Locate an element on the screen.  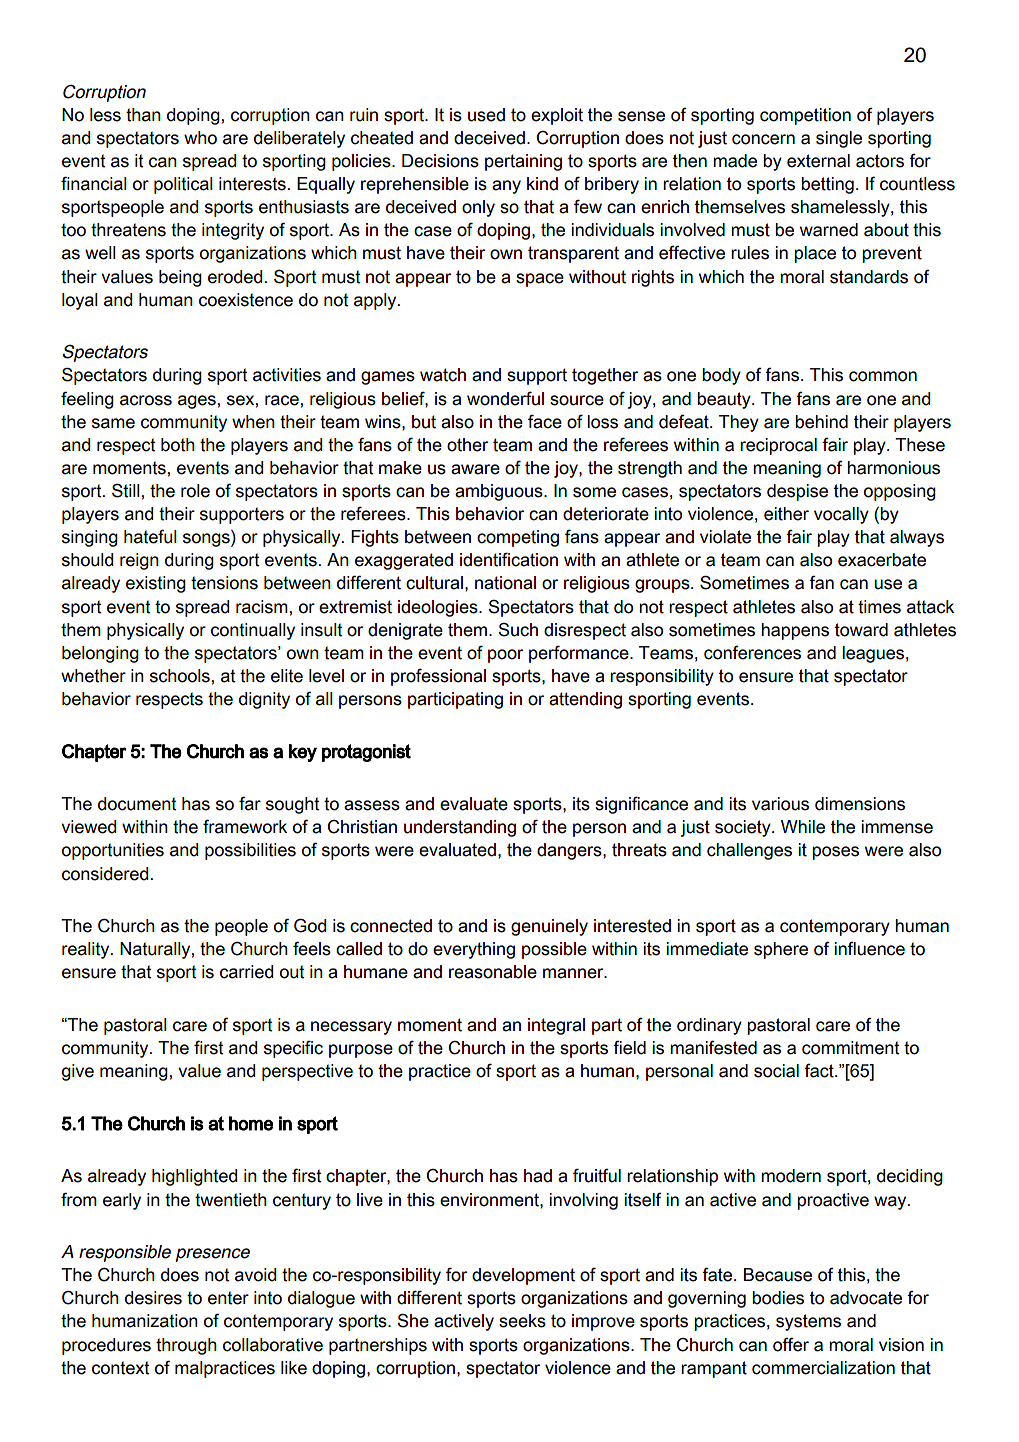
through is located at coordinates (186, 1346).
